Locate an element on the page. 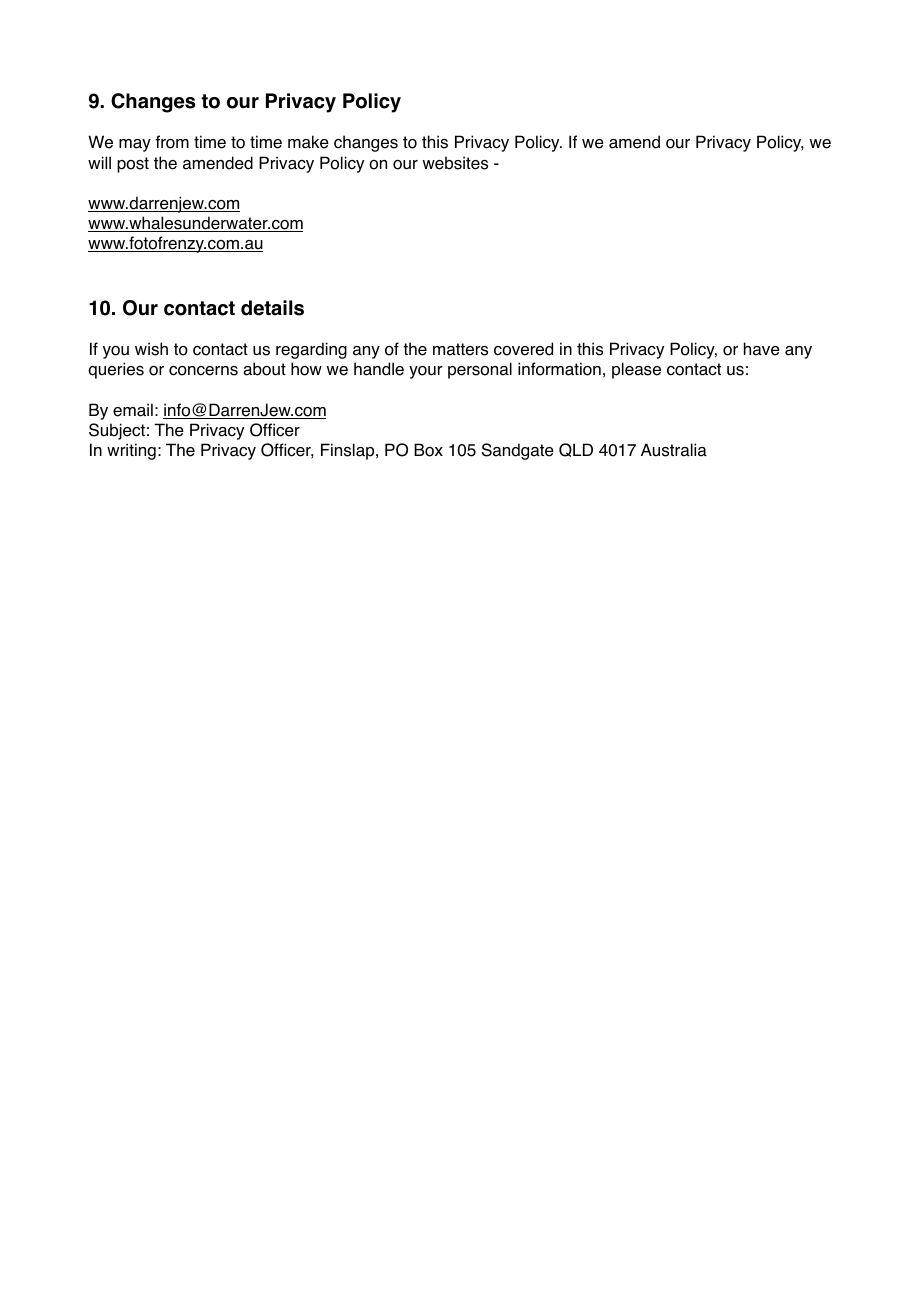 Image resolution: width=924 pixels, height=1308 pixels. have is located at coordinates (762, 349).
